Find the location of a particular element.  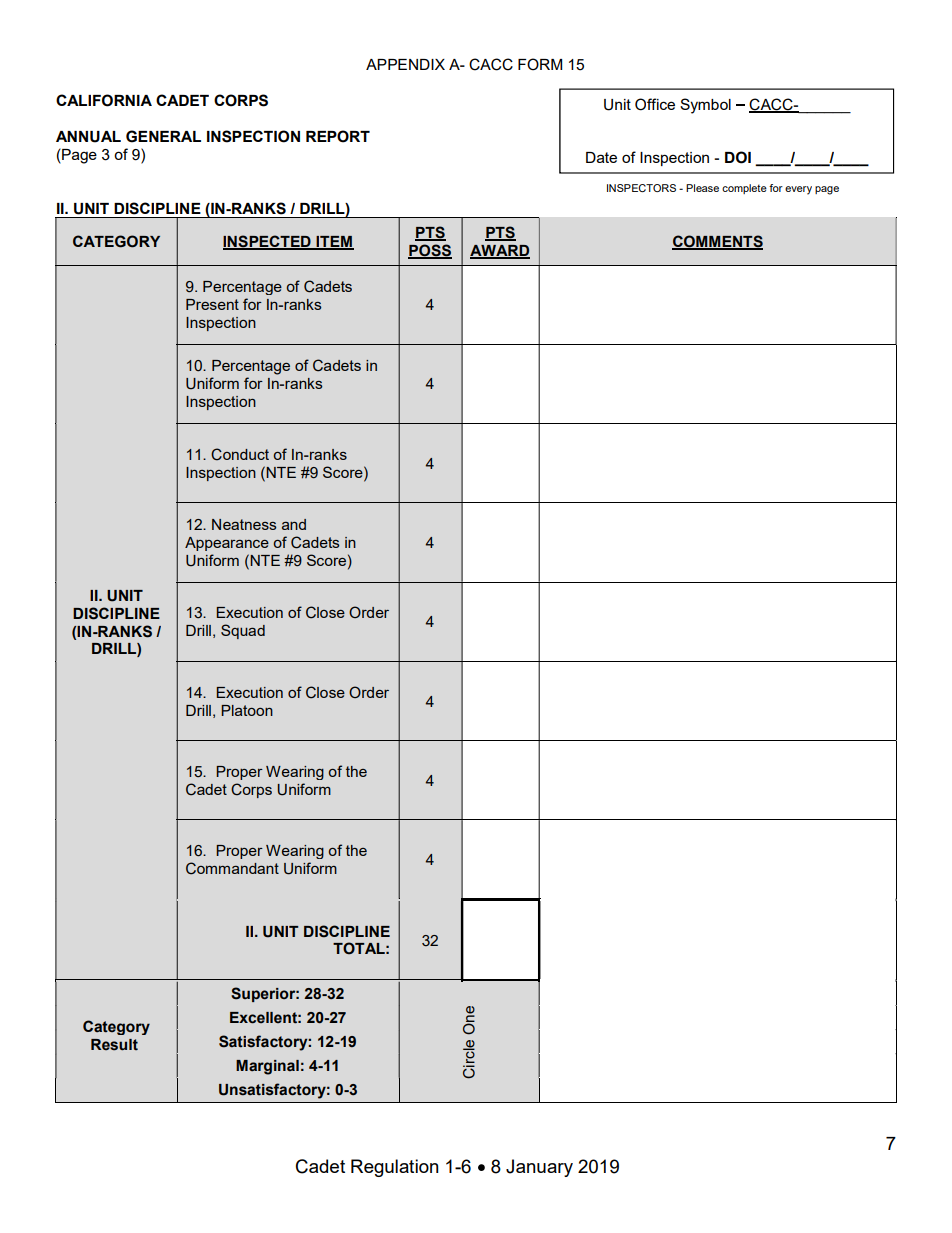

Squad is located at coordinates (243, 631).
